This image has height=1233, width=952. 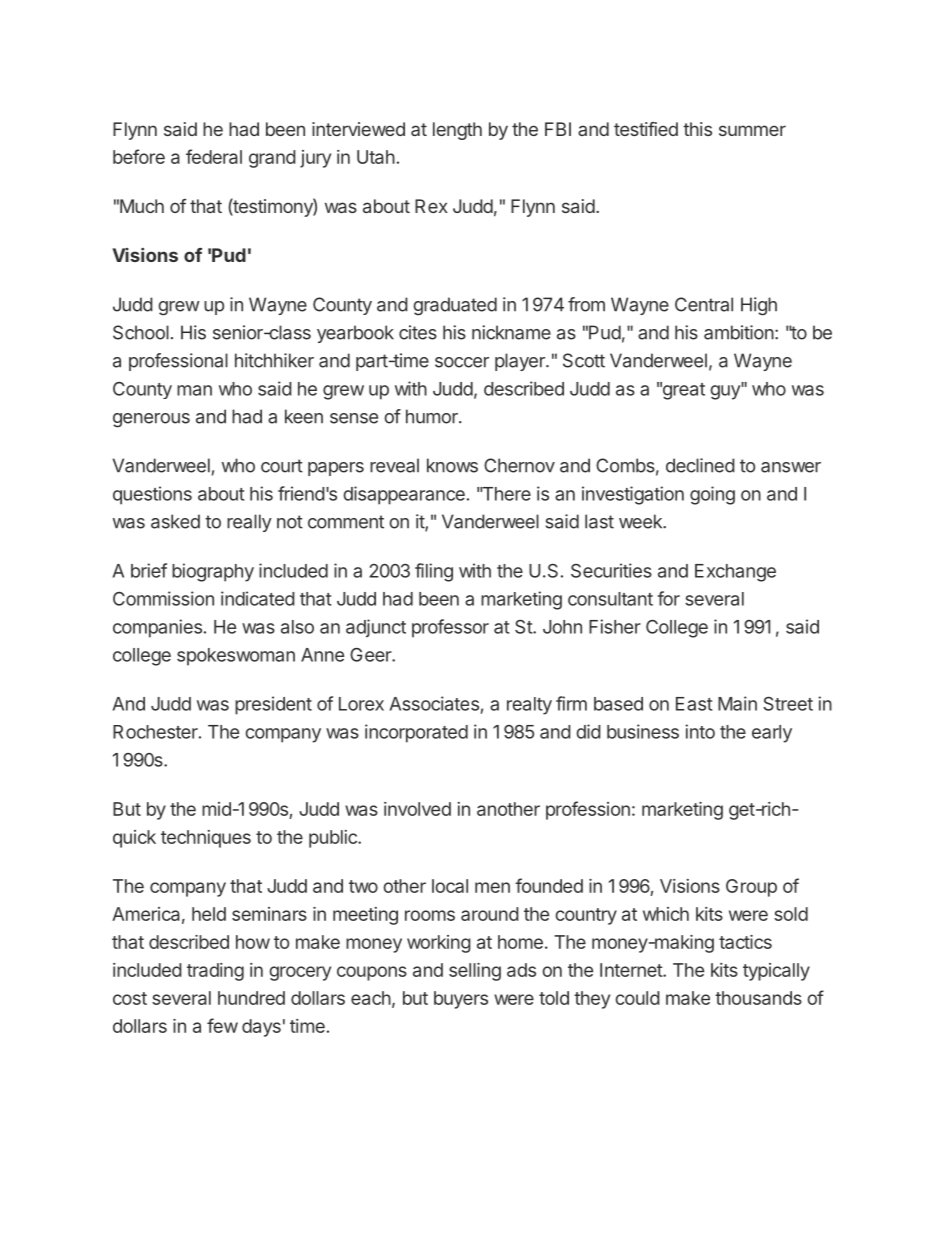 I want to click on president, so click(x=273, y=705).
